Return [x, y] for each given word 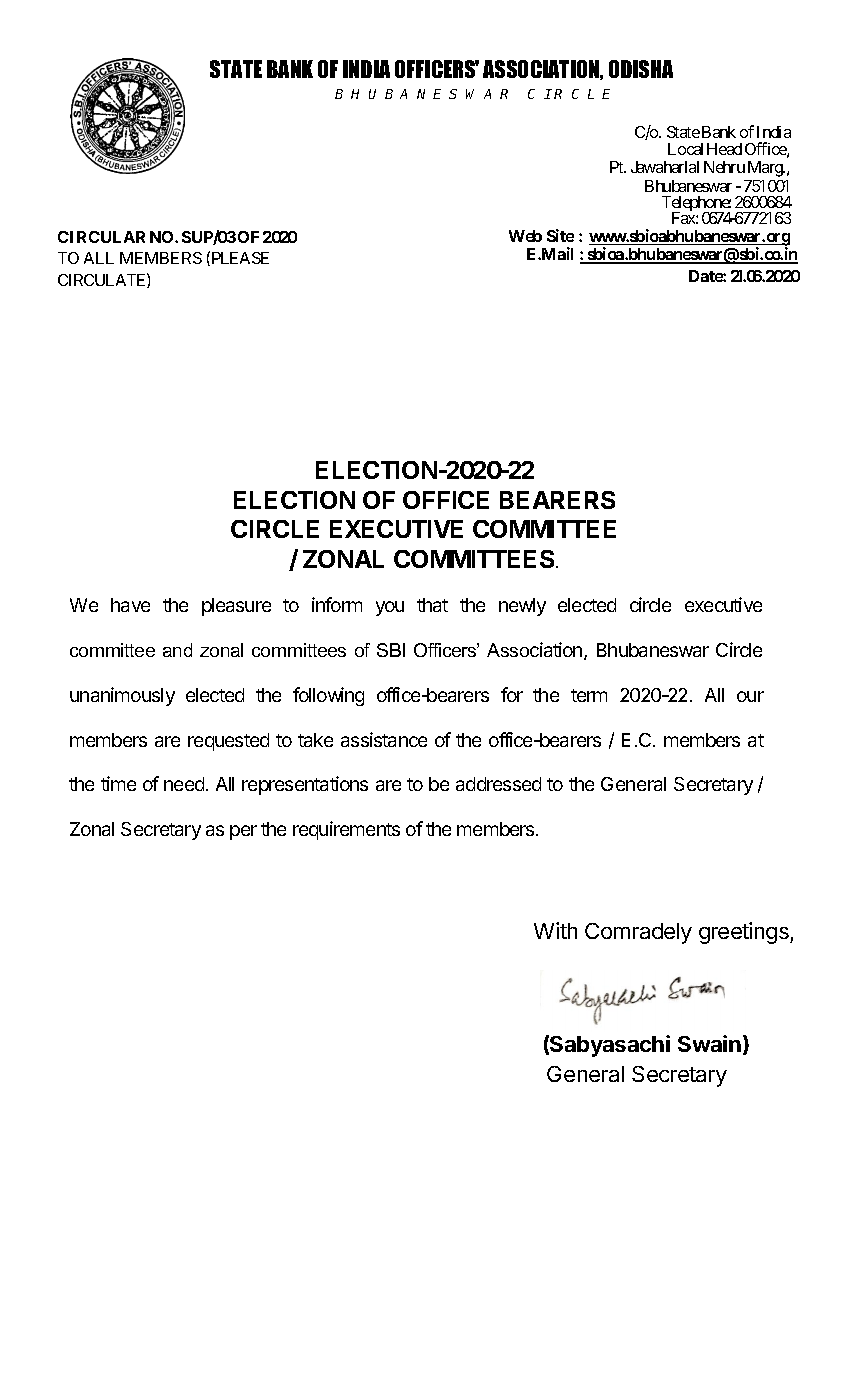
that [432, 605]
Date [706, 276]
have [130, 605]
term [589, 695]
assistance [384, 739]
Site [560, 235]
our [750, 696]
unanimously [122, 696]
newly [522, 607]
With [555, 930]
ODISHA [641, 69]
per [243, 832]
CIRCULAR [101, 237]
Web [525, 236]
